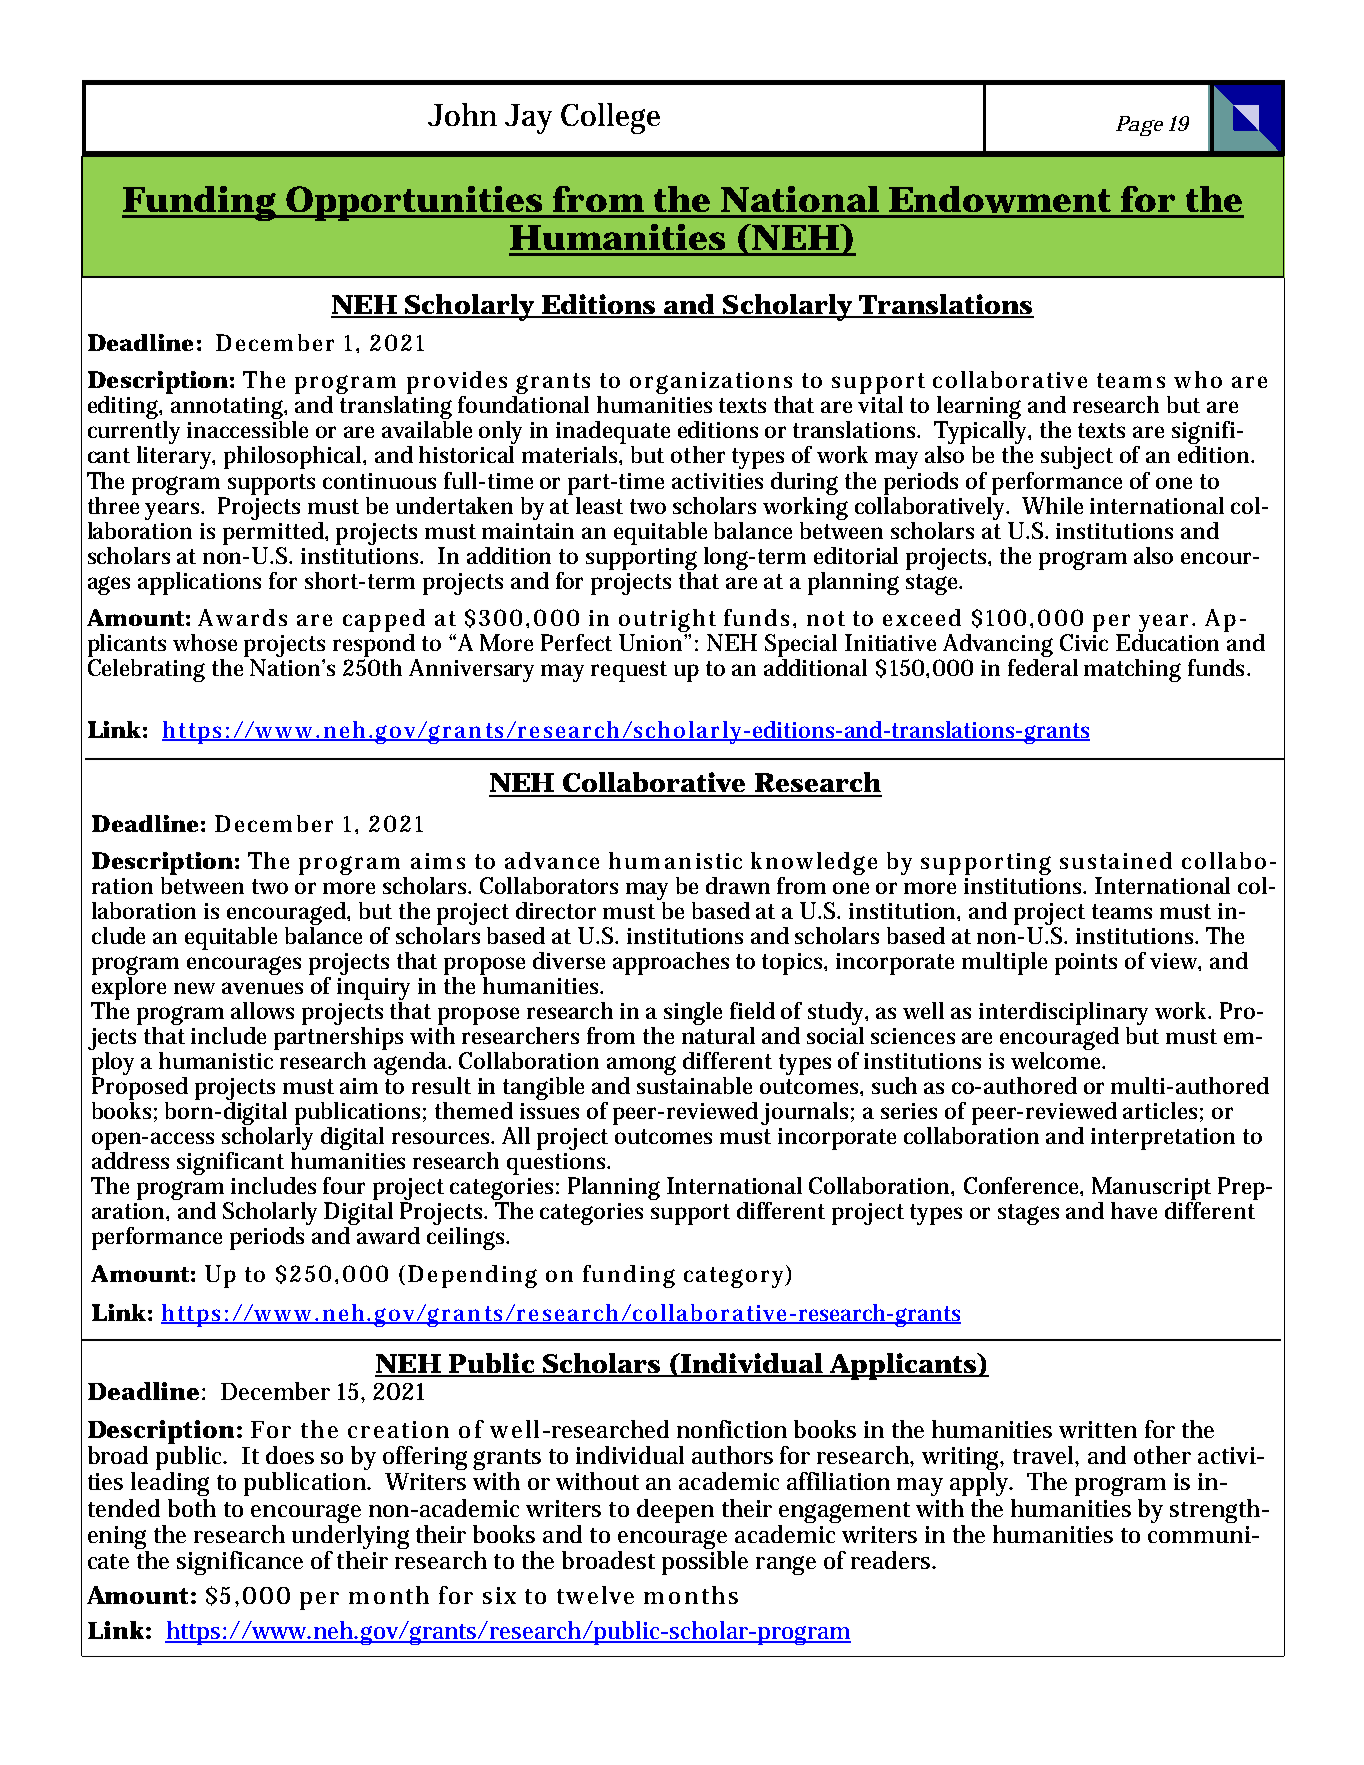 This screenshot has height=1765, width=1364. I want to click on questions, so click(558, 1164).
